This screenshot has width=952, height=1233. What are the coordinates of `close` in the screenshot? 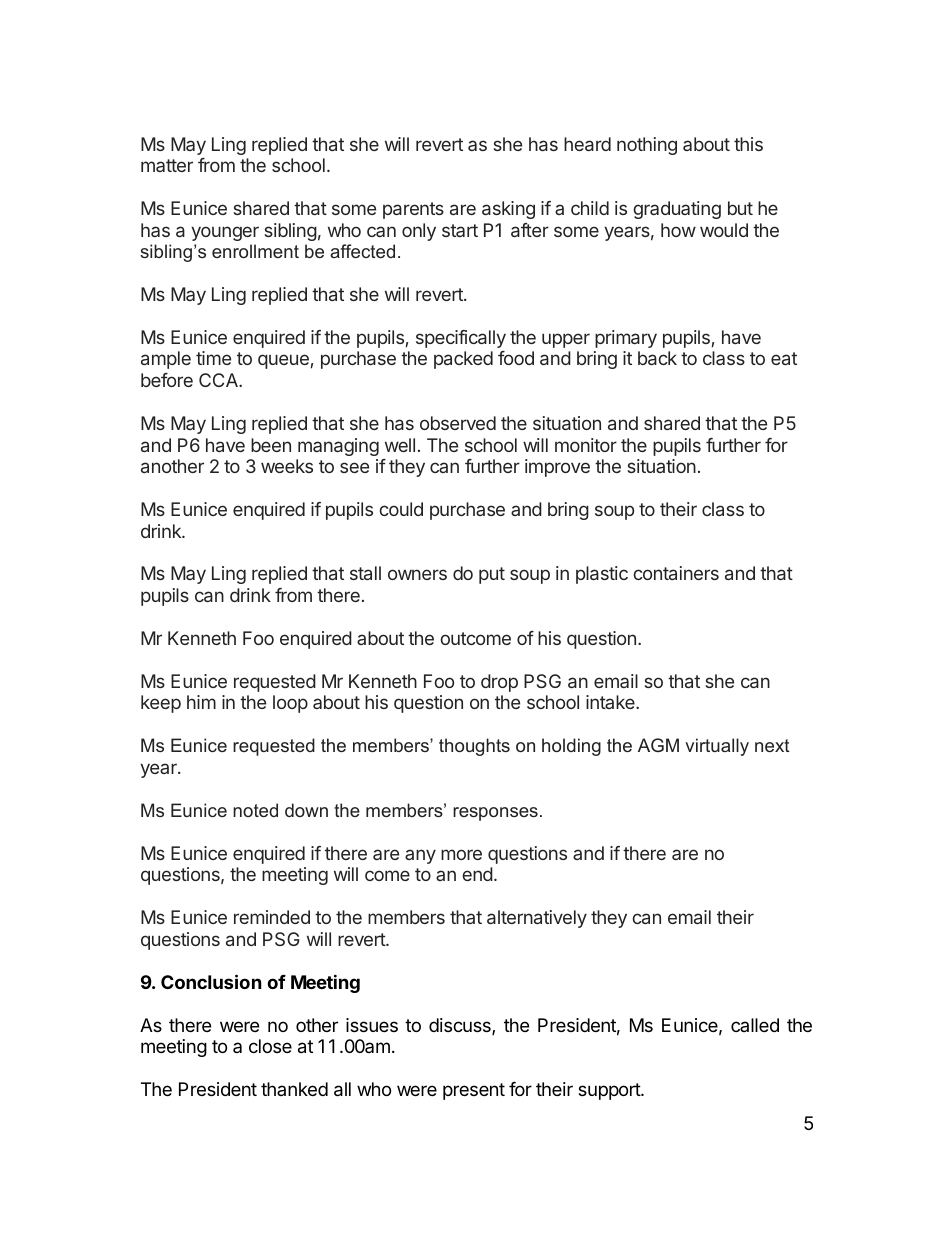 It's located at (270, 1046).
